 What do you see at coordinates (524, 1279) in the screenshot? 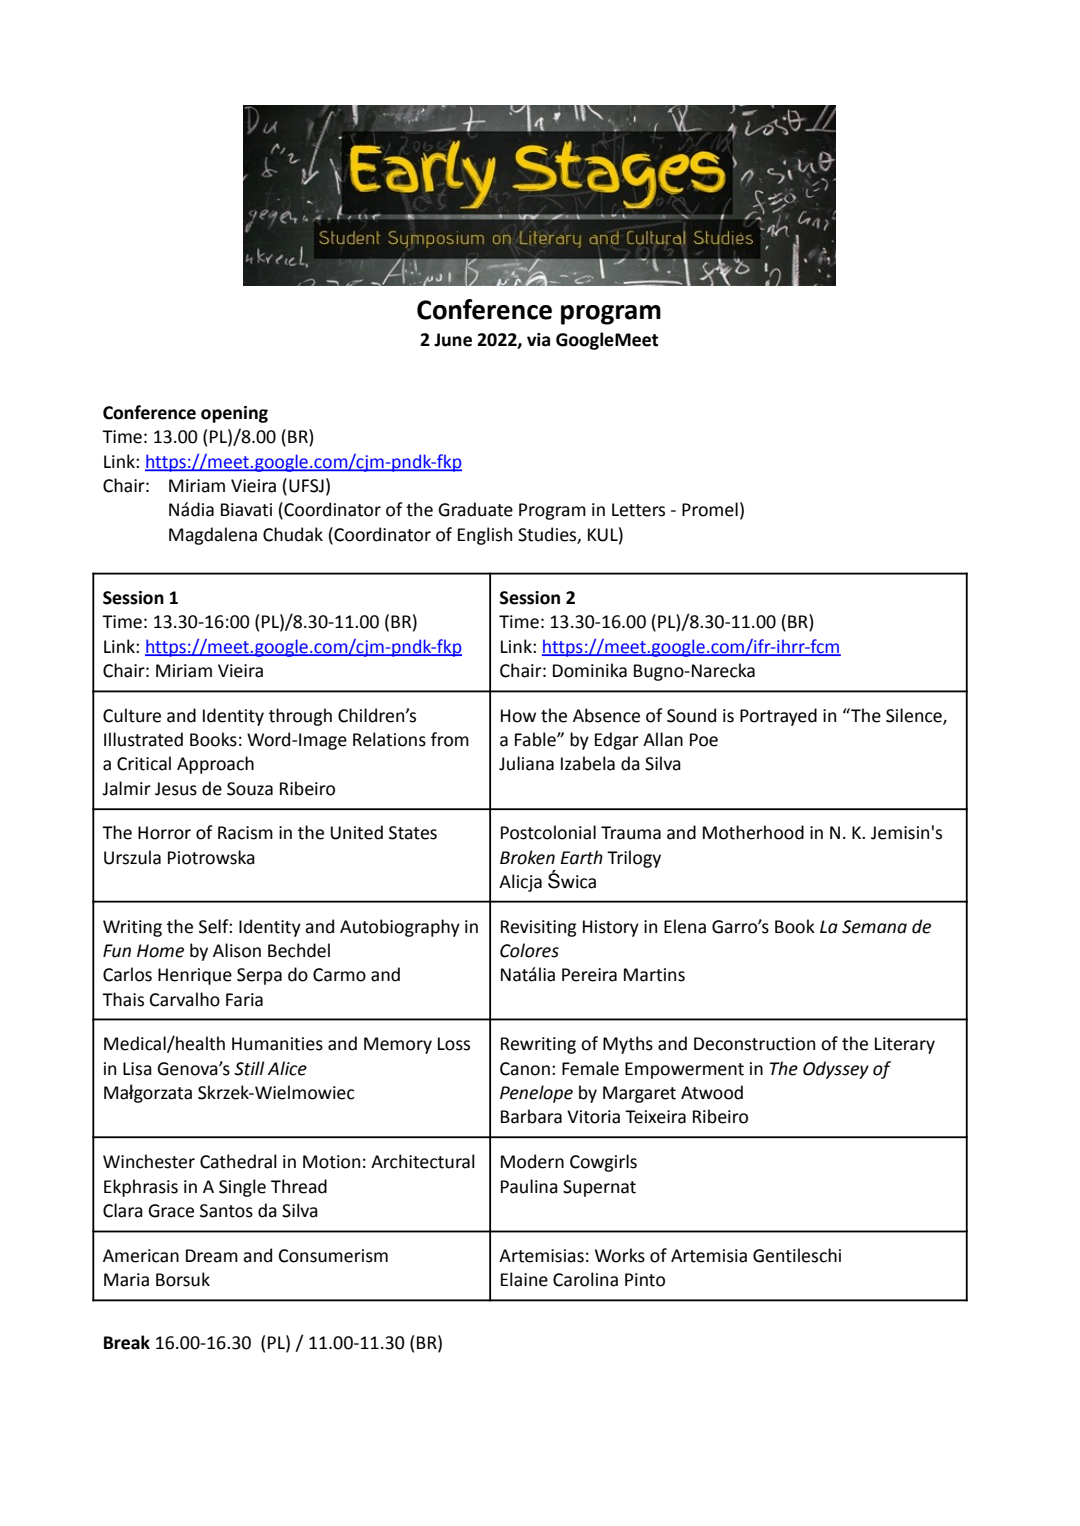
I see `Elaine` at bounding box center [524, 1279].
